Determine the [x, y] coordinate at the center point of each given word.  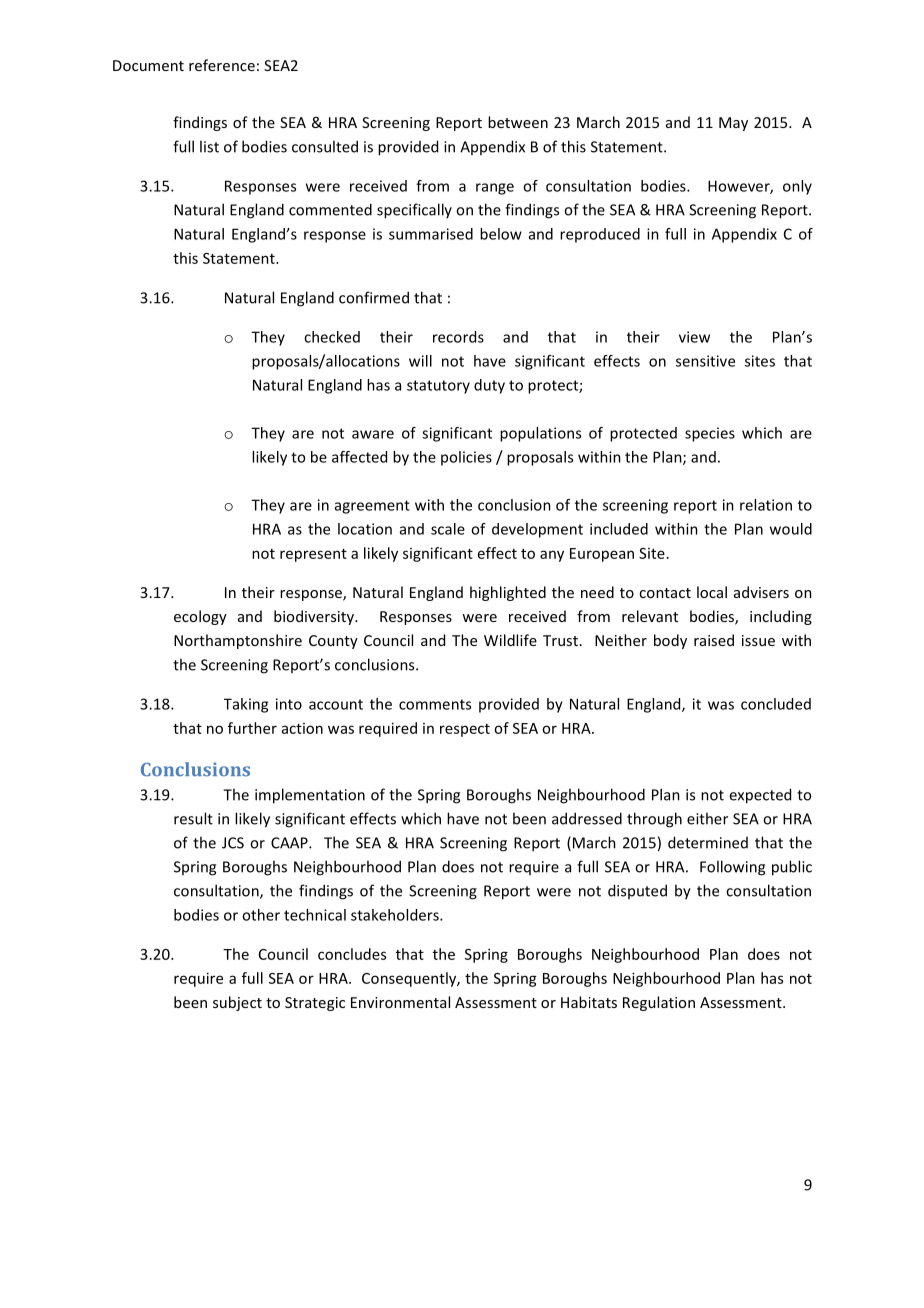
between [518, 122]
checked [332, 337]
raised [714, 640]
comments [435, 704]
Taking [246, 705]
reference [222, 65]
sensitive [705, 361]
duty [489, 386]
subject [237, 1003]
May [733, 124]
